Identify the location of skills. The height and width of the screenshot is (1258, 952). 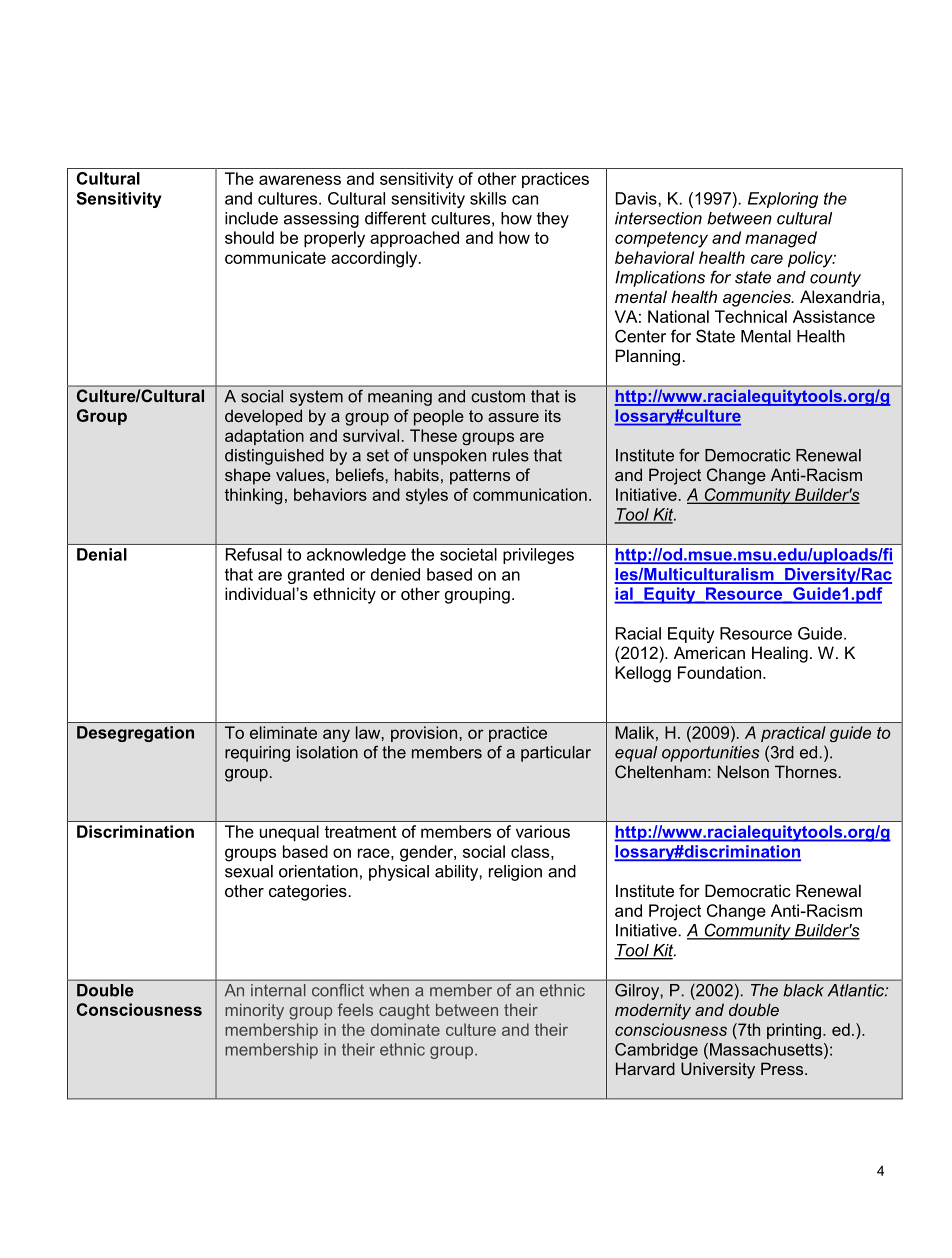
(488, 198).
